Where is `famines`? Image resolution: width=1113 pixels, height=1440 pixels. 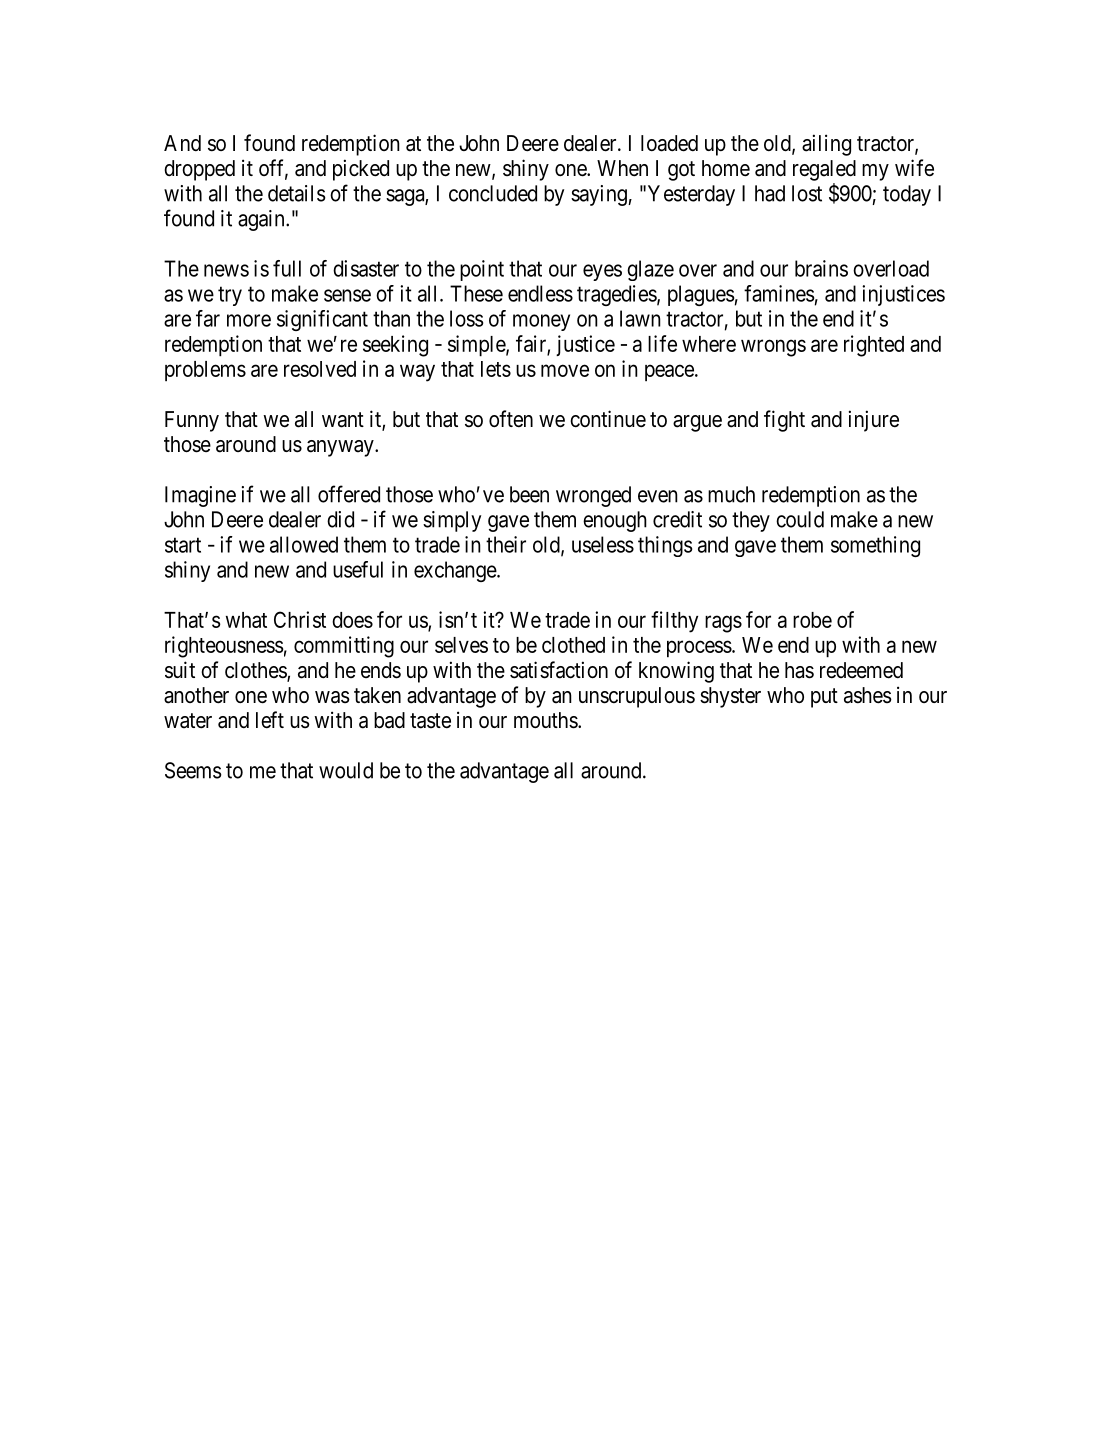
famines is located at coordinates (779, 293).
